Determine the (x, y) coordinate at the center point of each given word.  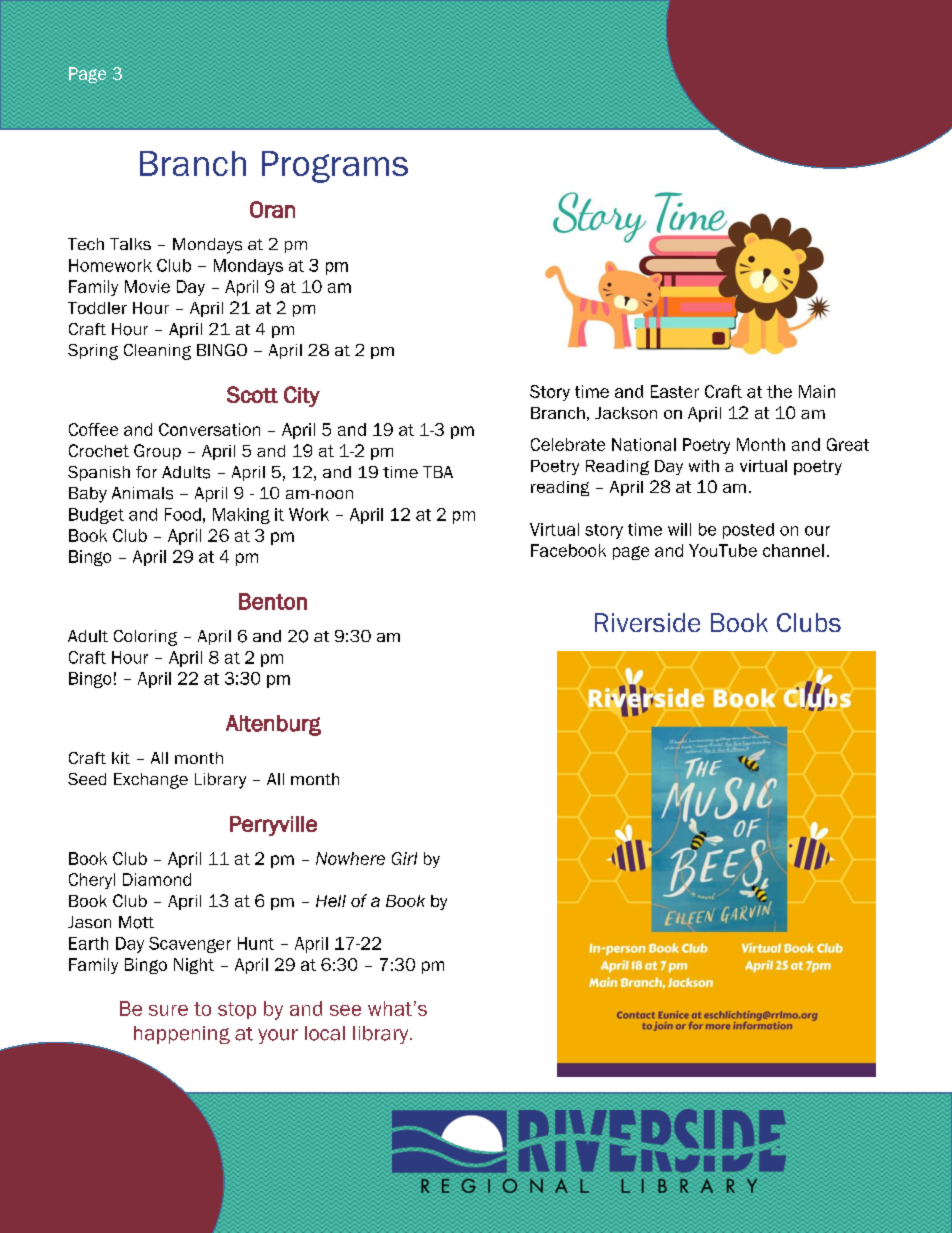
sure (168, 1010)
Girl (404, 858)
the (779, 391)
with (704, 466)
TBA (438, 472)
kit (121, 758)
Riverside (647, 622)
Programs (335, 167)
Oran (272, 209)
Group (157, 452)
